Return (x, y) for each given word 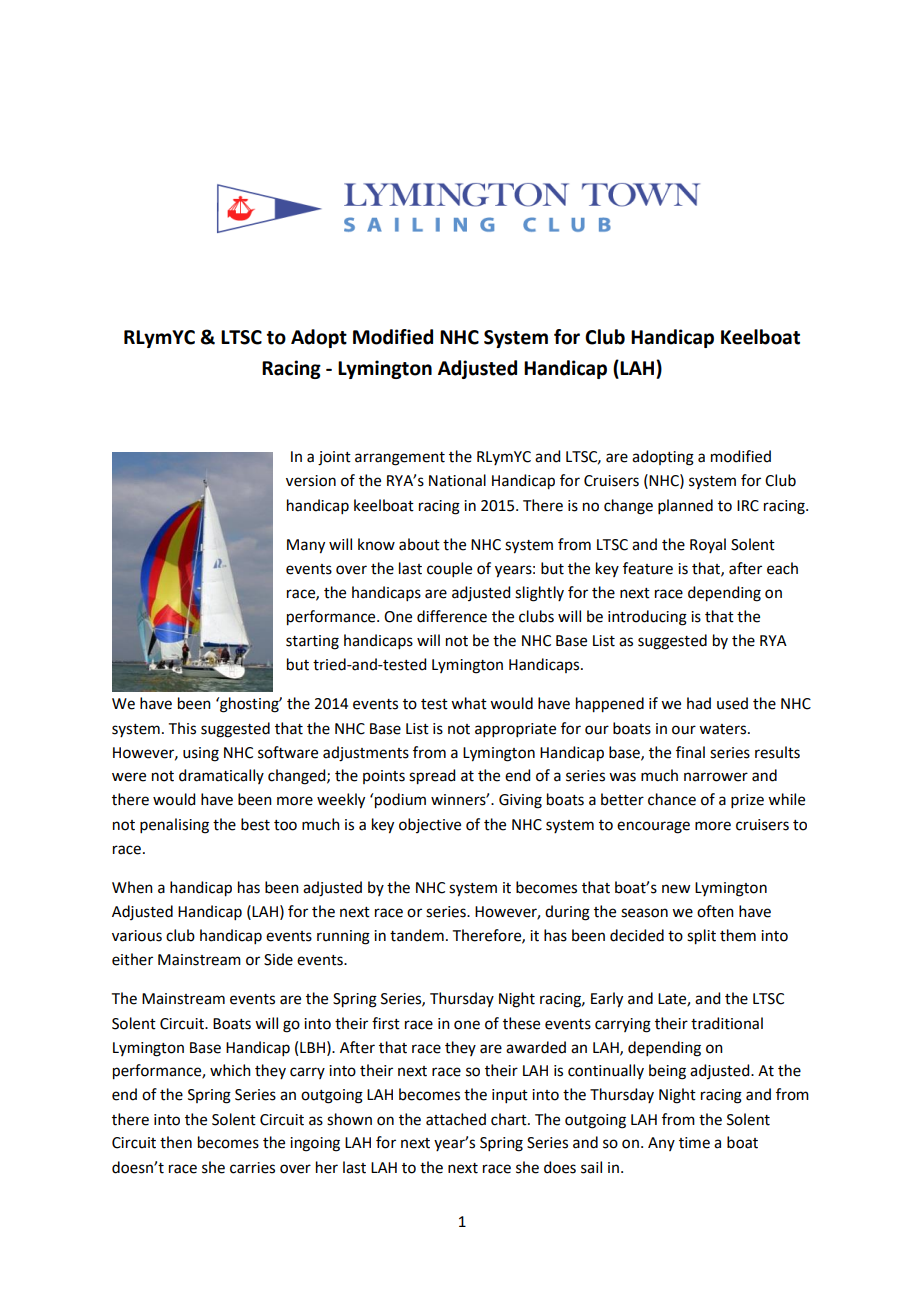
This (182, 728)
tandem (417, 935)
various (137, 936)
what (469, 703)
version (311, 481)
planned (685, 506)
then (176, 1142)
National (457, 480)
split (701, 937)
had (699, 703)
